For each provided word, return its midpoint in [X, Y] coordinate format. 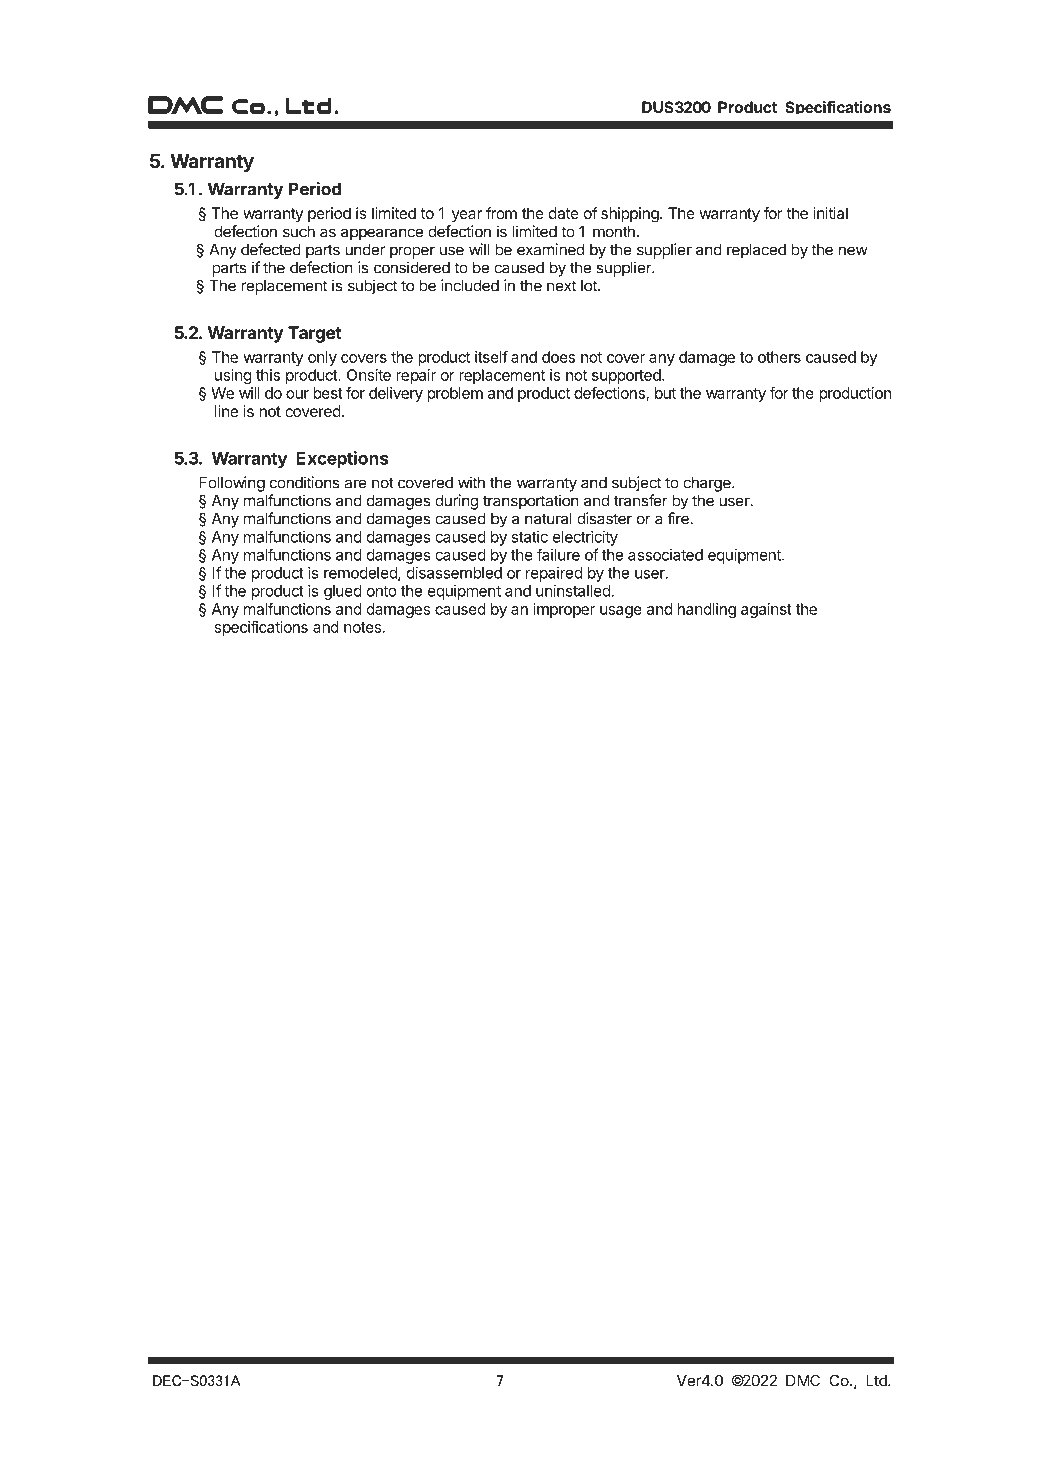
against [766, 610]
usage [621, 612]
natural [548, 519]
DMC [803, 1380]
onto [382, 591]
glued [343, 592]
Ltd [877, 1381]
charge [708, 484]
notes [364, 627]
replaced [756, 251]
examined [550, 249]
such [299, 232]
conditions [305, 482]
